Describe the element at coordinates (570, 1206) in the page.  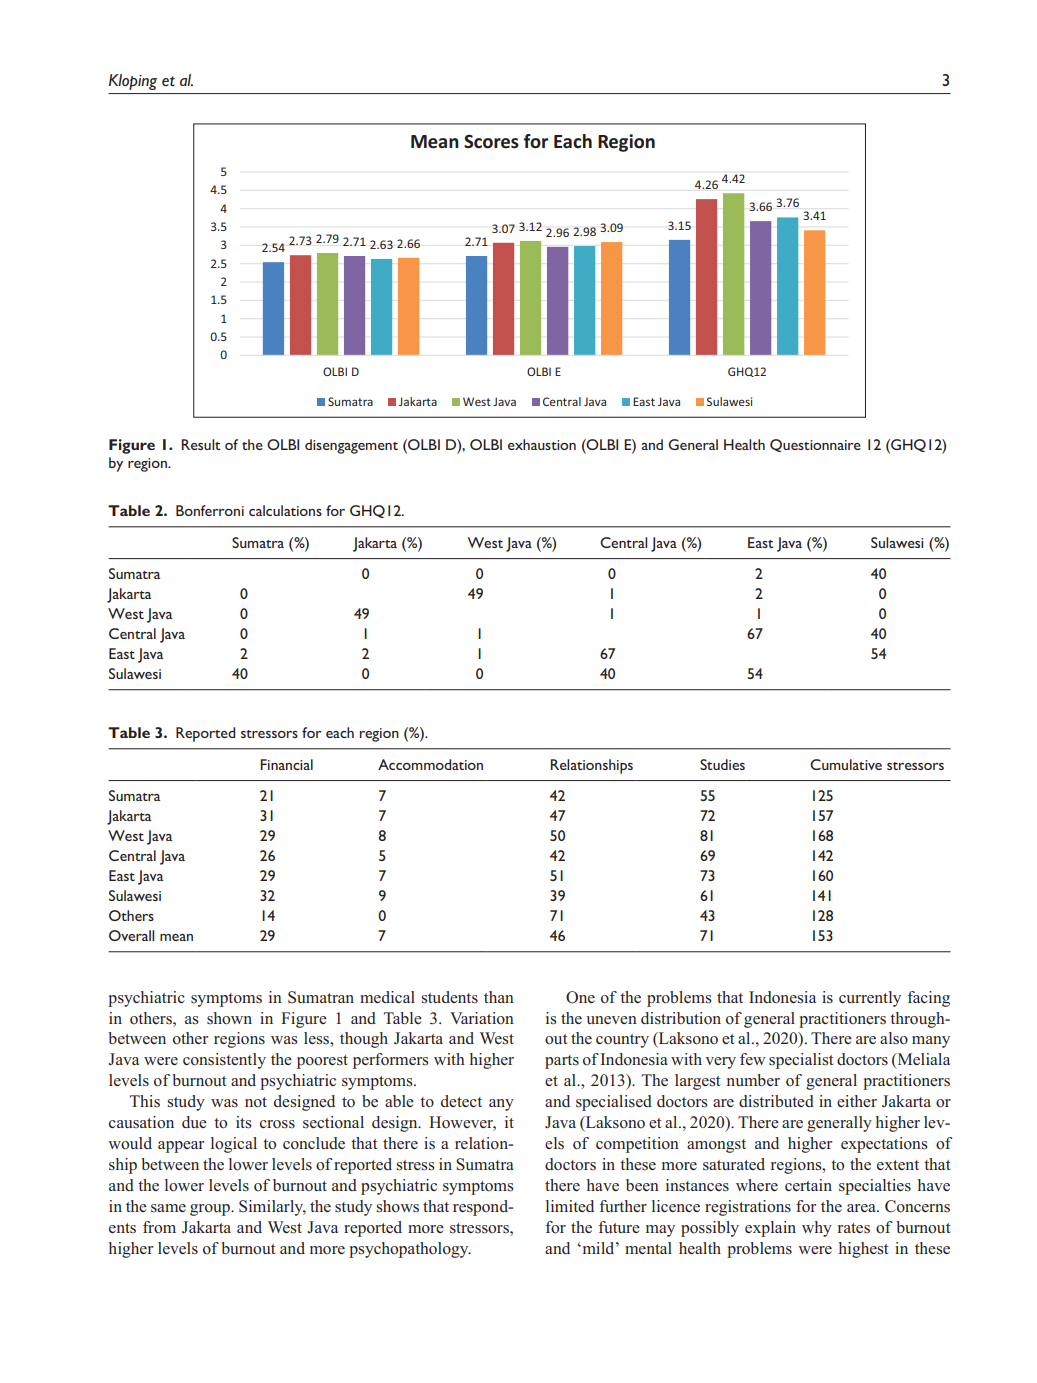
I see `limited` at that location.
